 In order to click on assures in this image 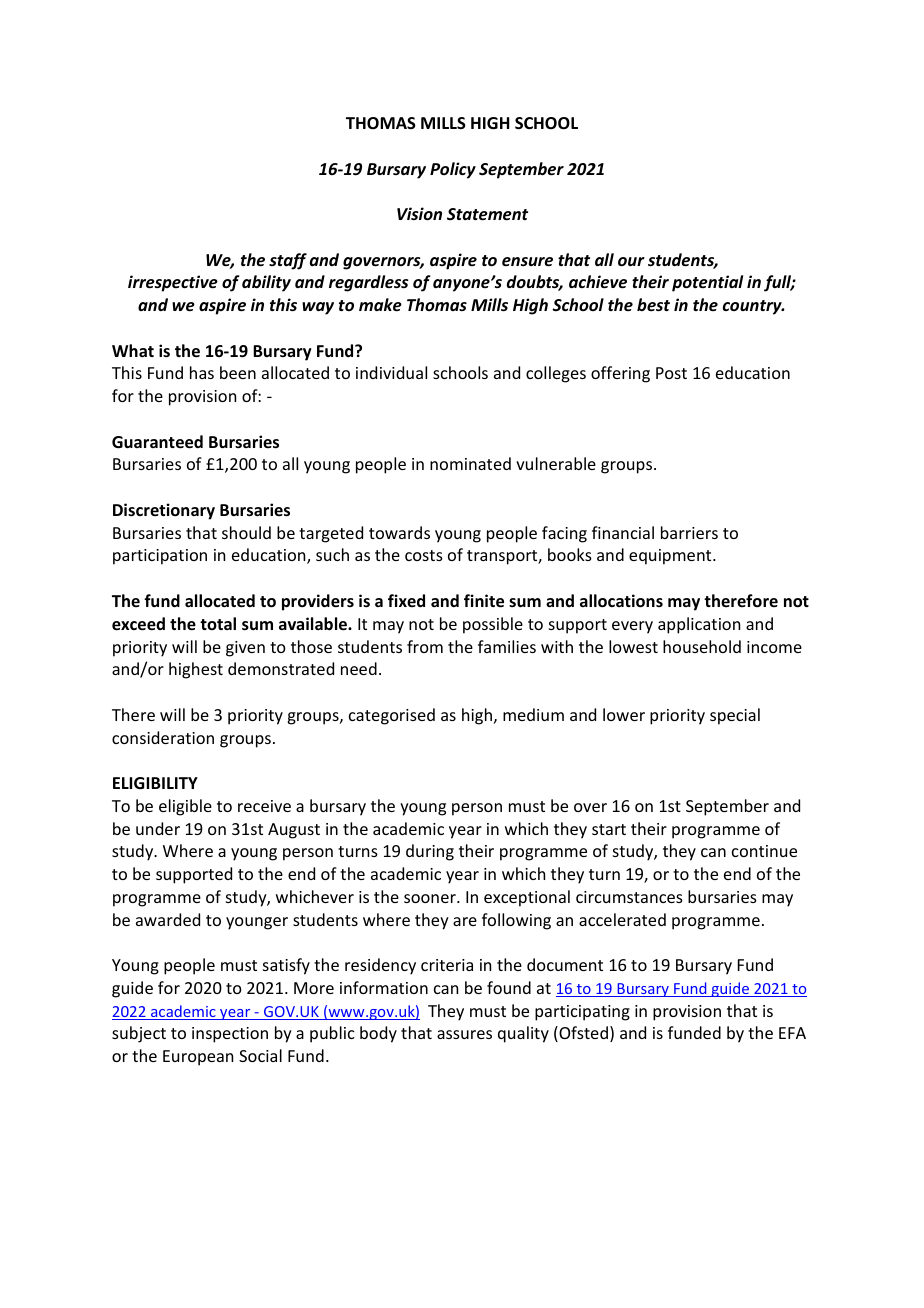, I will do `click(464, 1034)`.
